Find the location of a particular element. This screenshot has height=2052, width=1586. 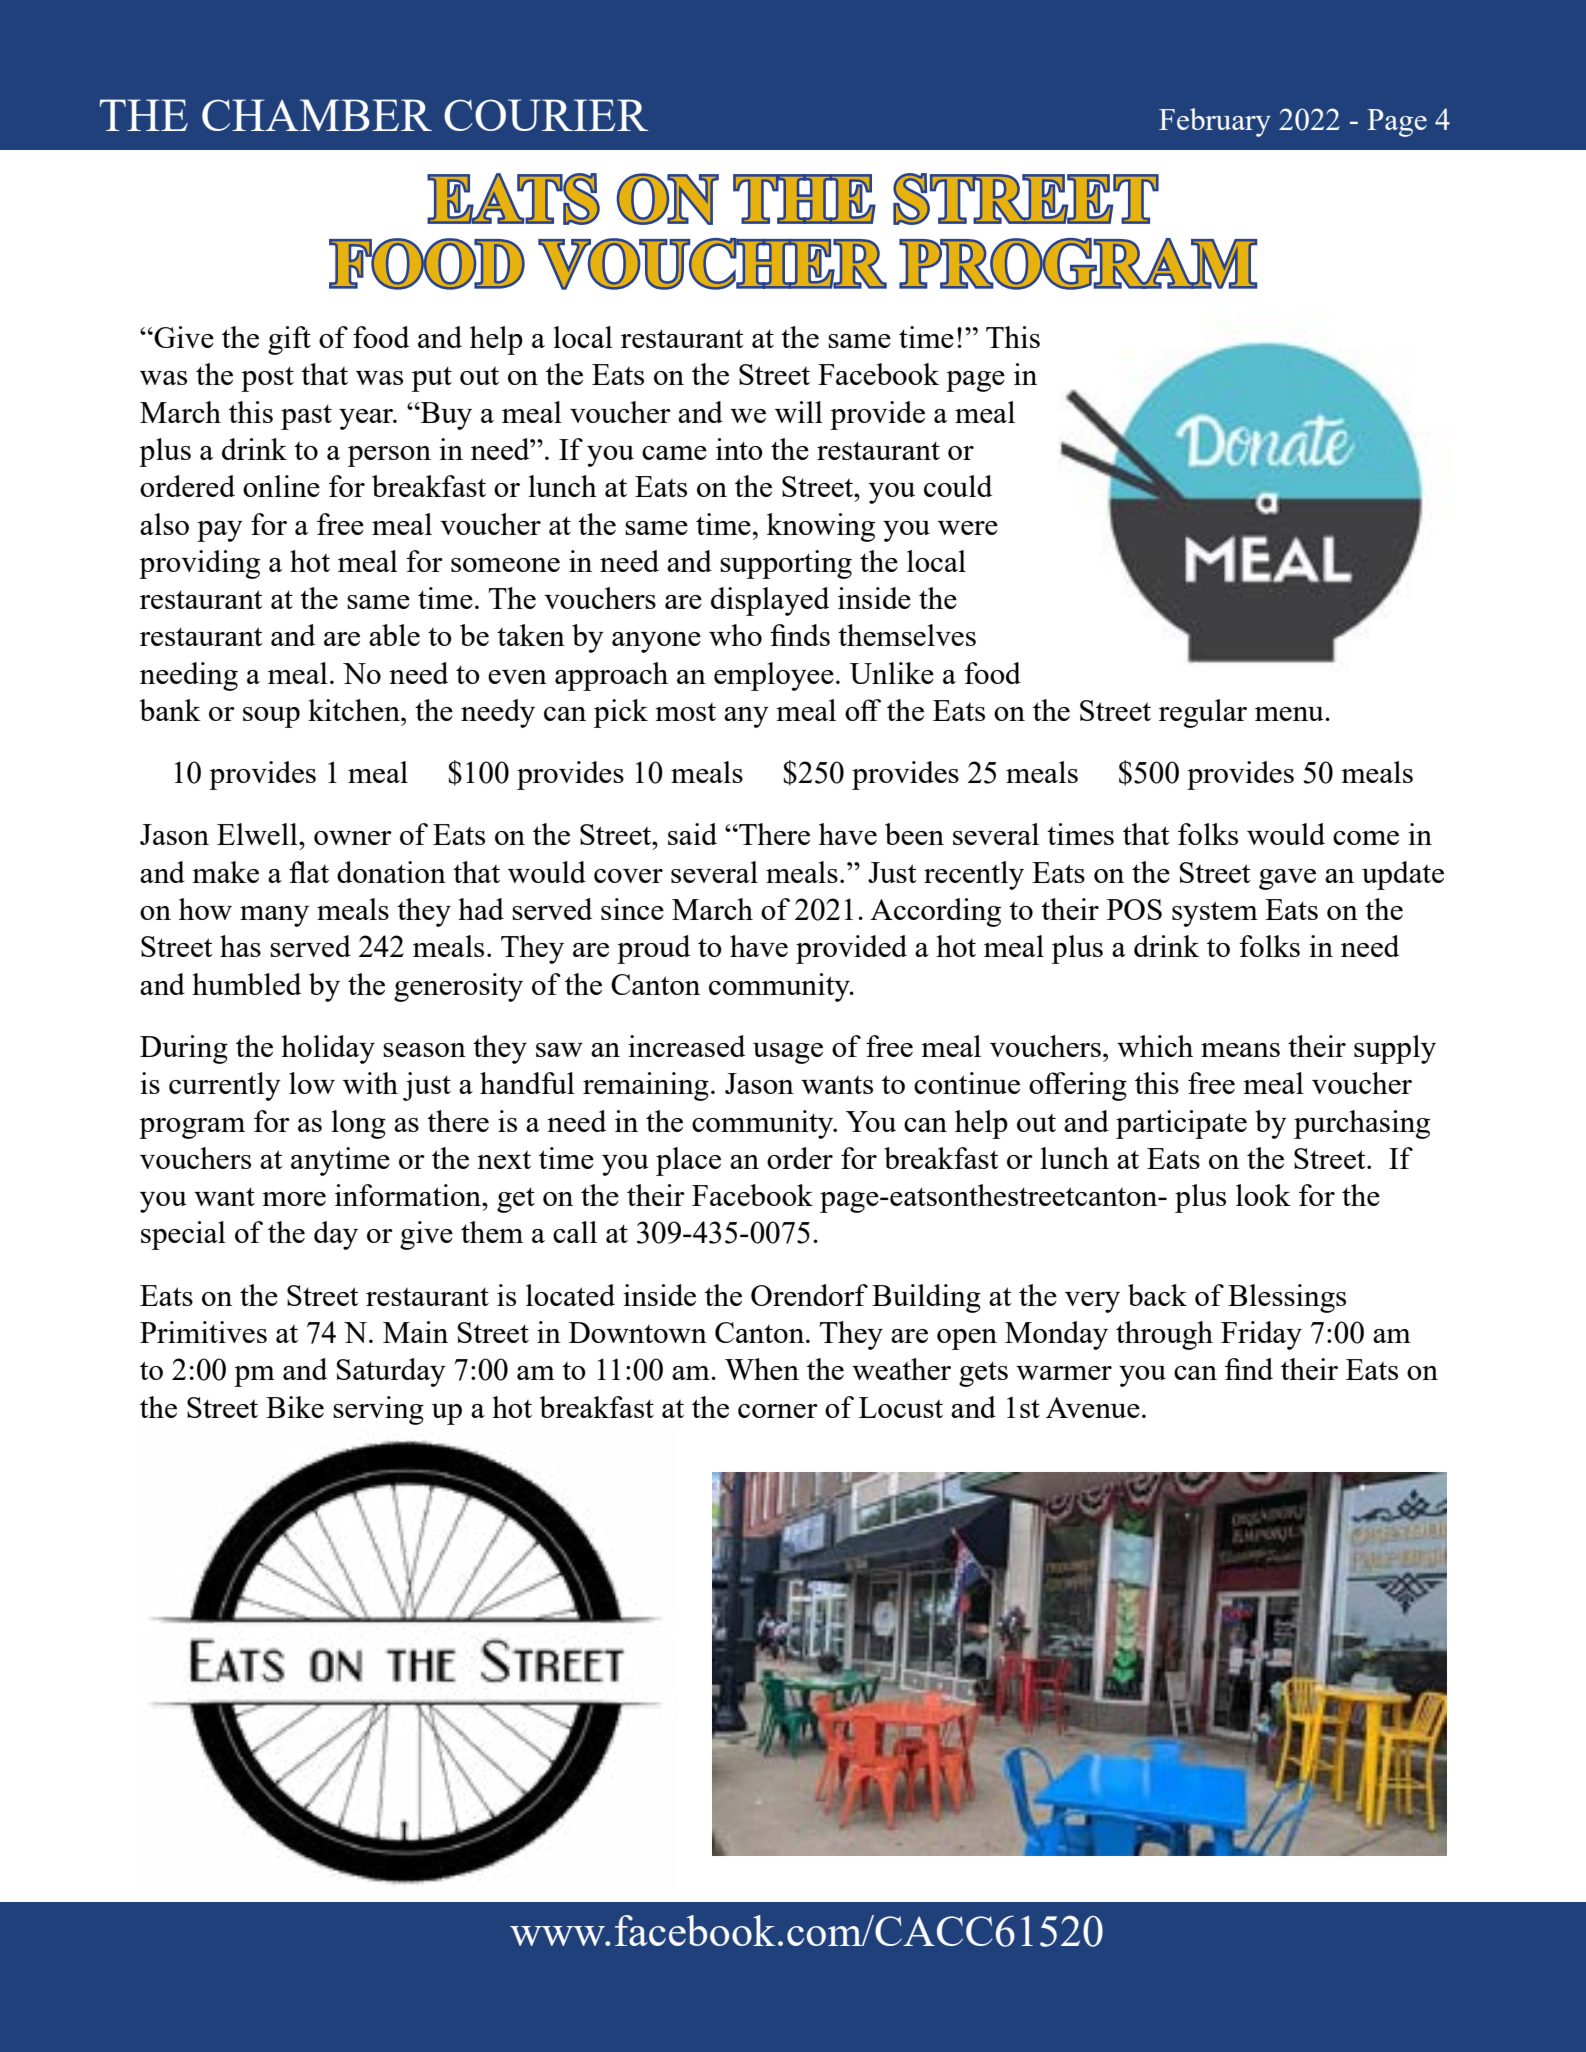

proud is located at coordinates (653, 949).
